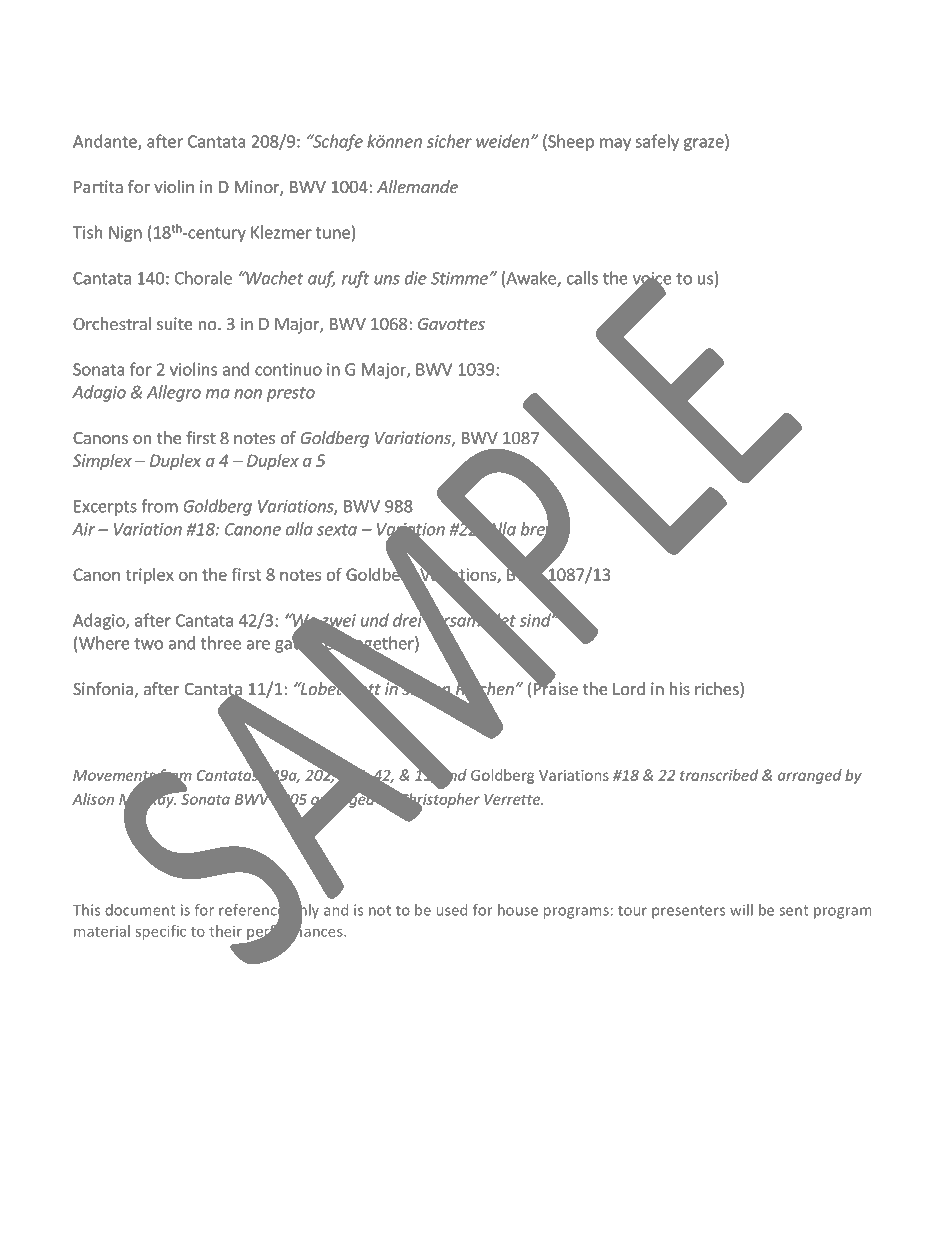 Image resolution: width=952 pixels, height=1233 pixels. Describe the element at coordinates (148, 644) in the screenshot. I see `two` at that location.
